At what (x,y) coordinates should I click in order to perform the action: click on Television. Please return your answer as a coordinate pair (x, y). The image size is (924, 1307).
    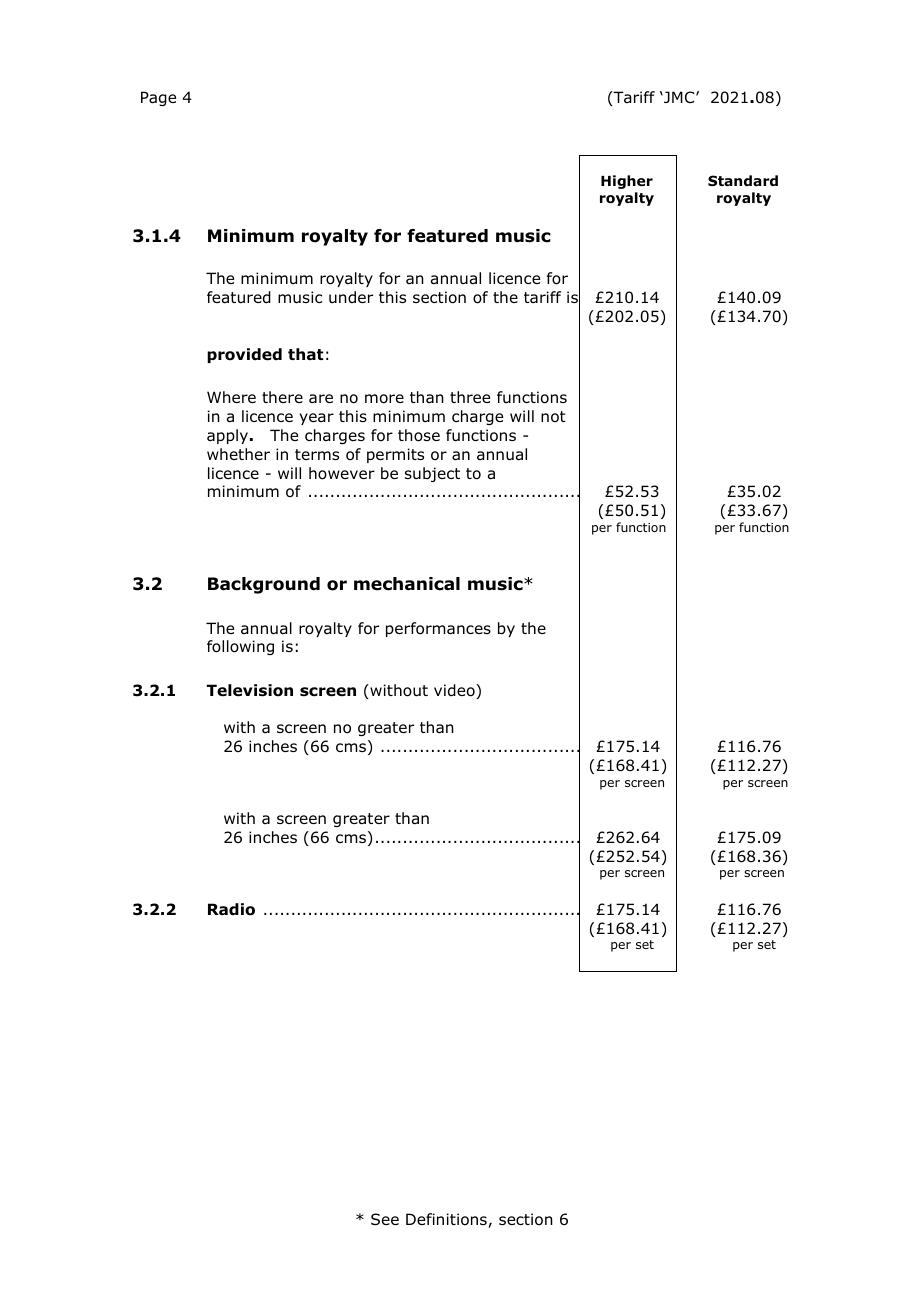
    Looking at the image, I should click on (250, 690).
